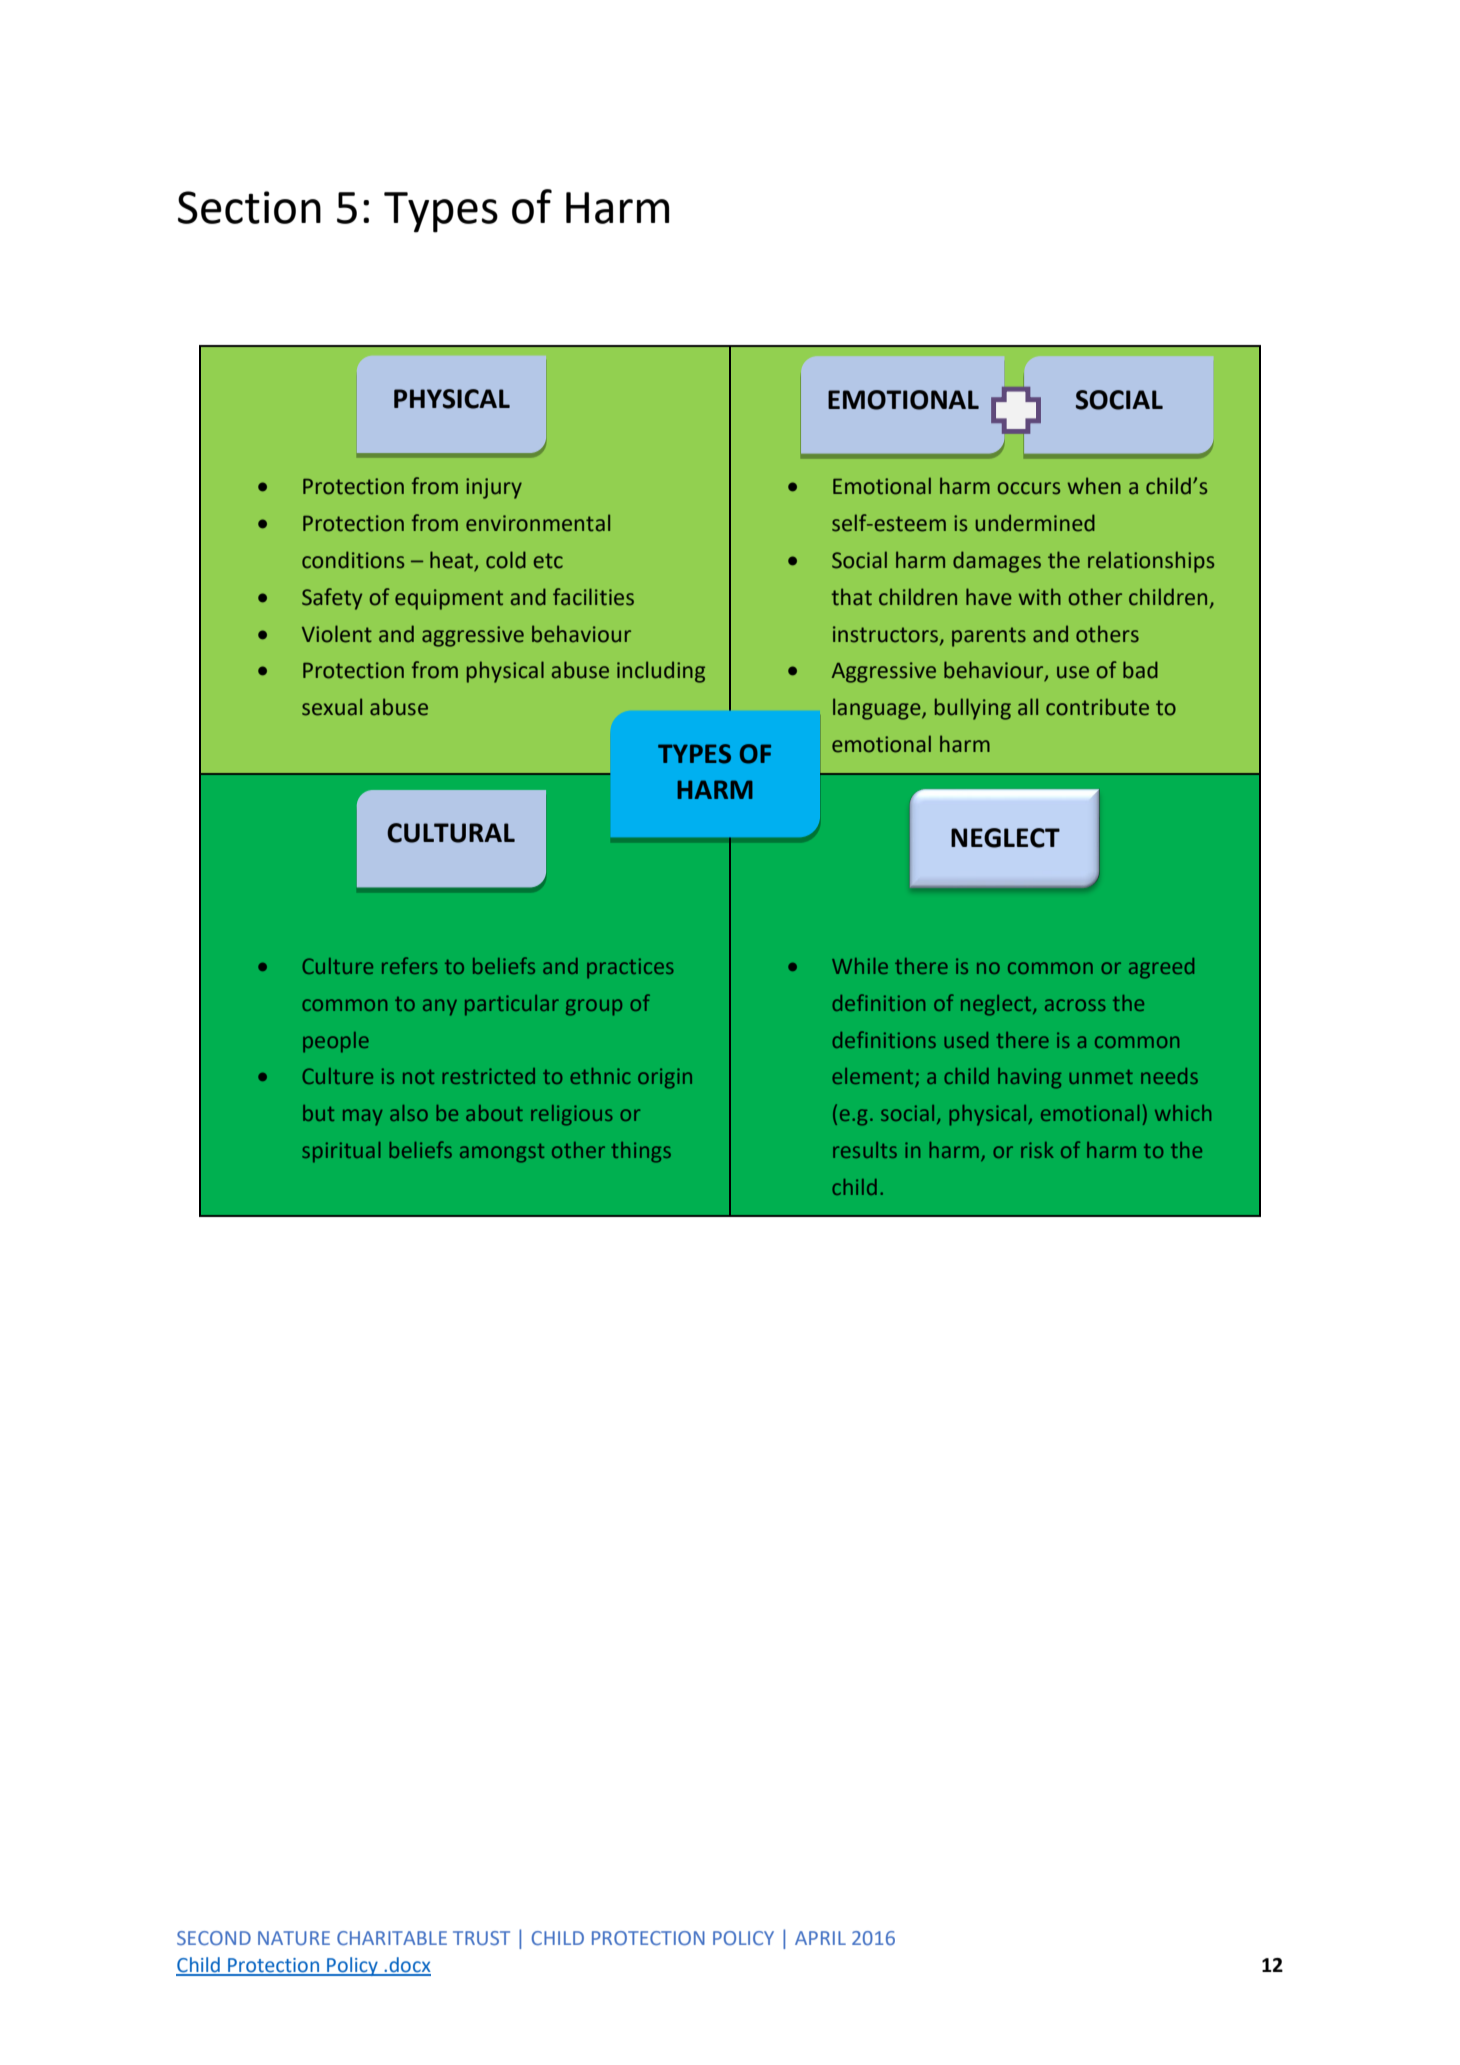  What do you see at coordinates (494, 488) in the screenshot?
I see `injury` at bounding box center [494, 488].
